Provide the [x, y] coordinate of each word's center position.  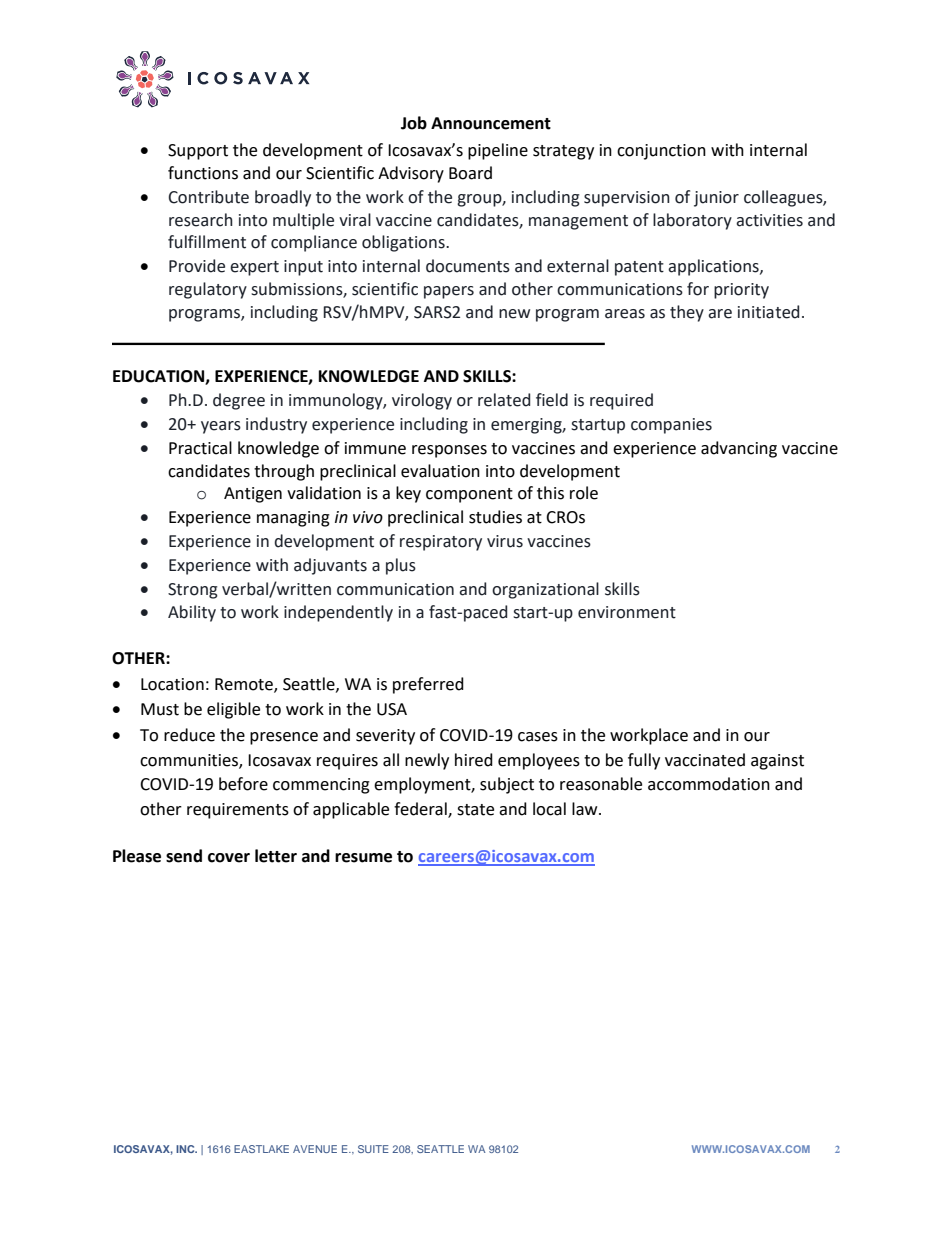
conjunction [661, 152]
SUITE [373, 1149]
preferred [428, 685]
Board [470, 173]
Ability [192, 613]
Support [198, 152]
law [586, 809]
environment [627, 612]
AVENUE [315, 1149]
